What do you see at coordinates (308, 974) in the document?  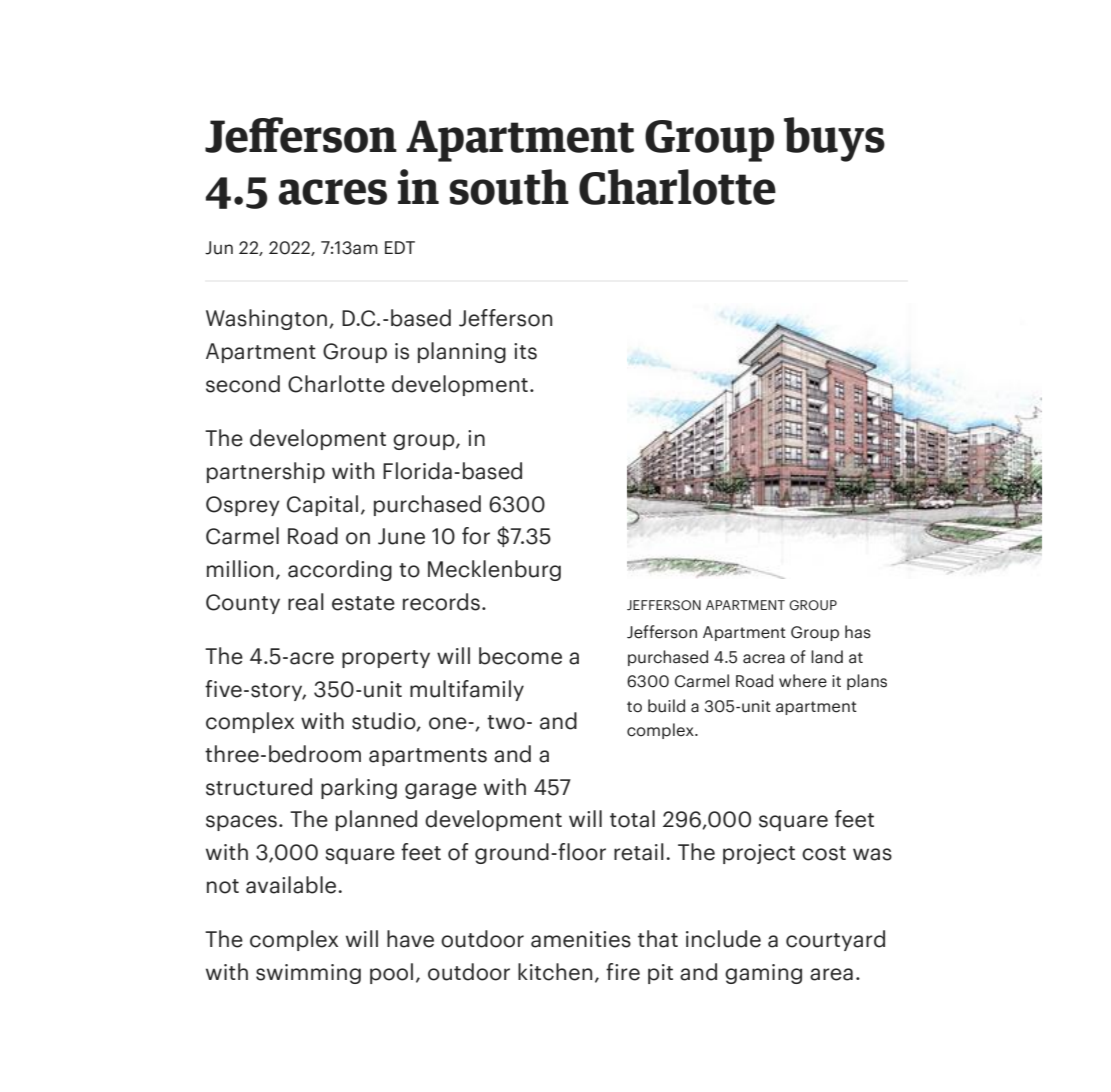 I see `swimming` at bounding box center [308, 974].
